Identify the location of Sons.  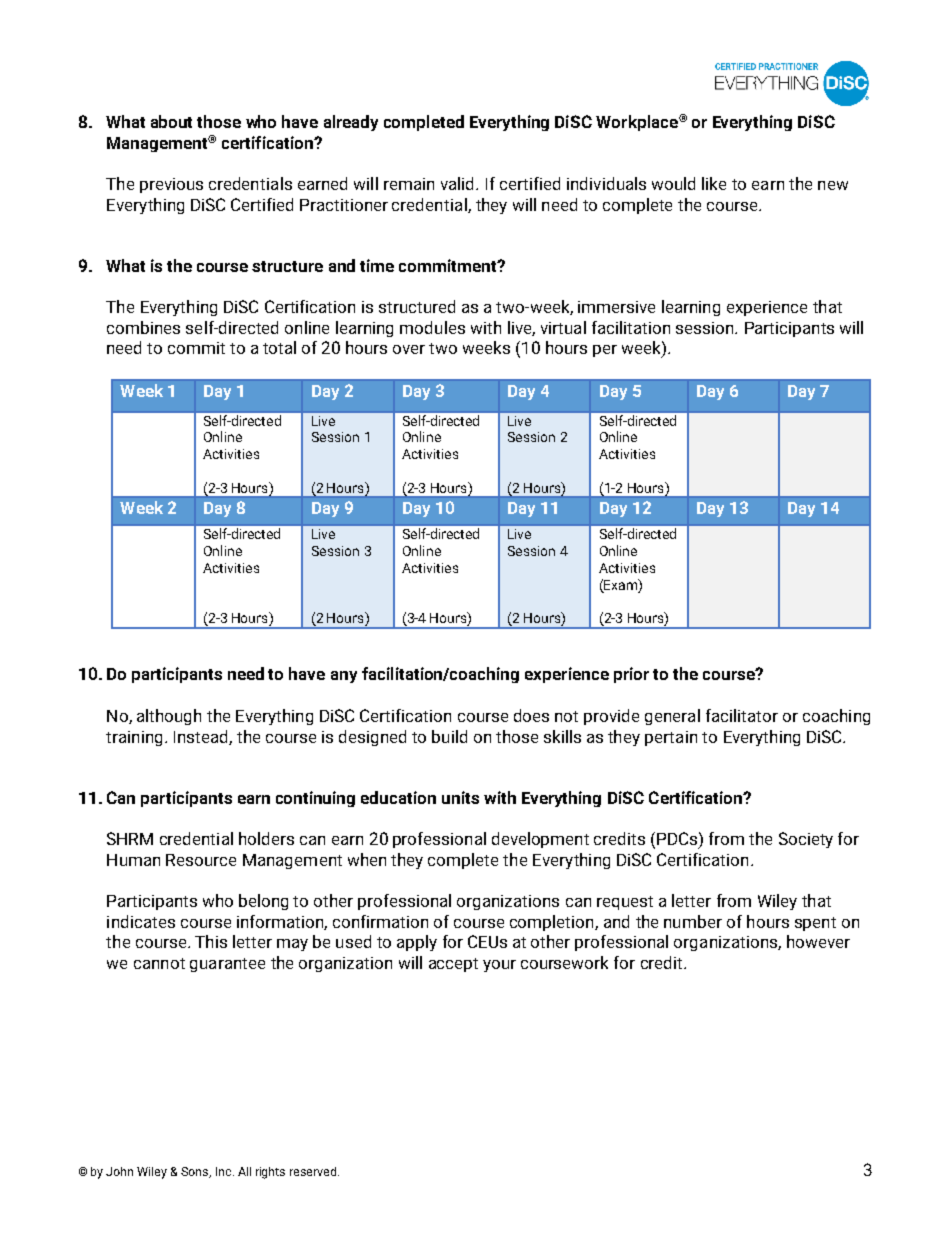
(196, 1172).
